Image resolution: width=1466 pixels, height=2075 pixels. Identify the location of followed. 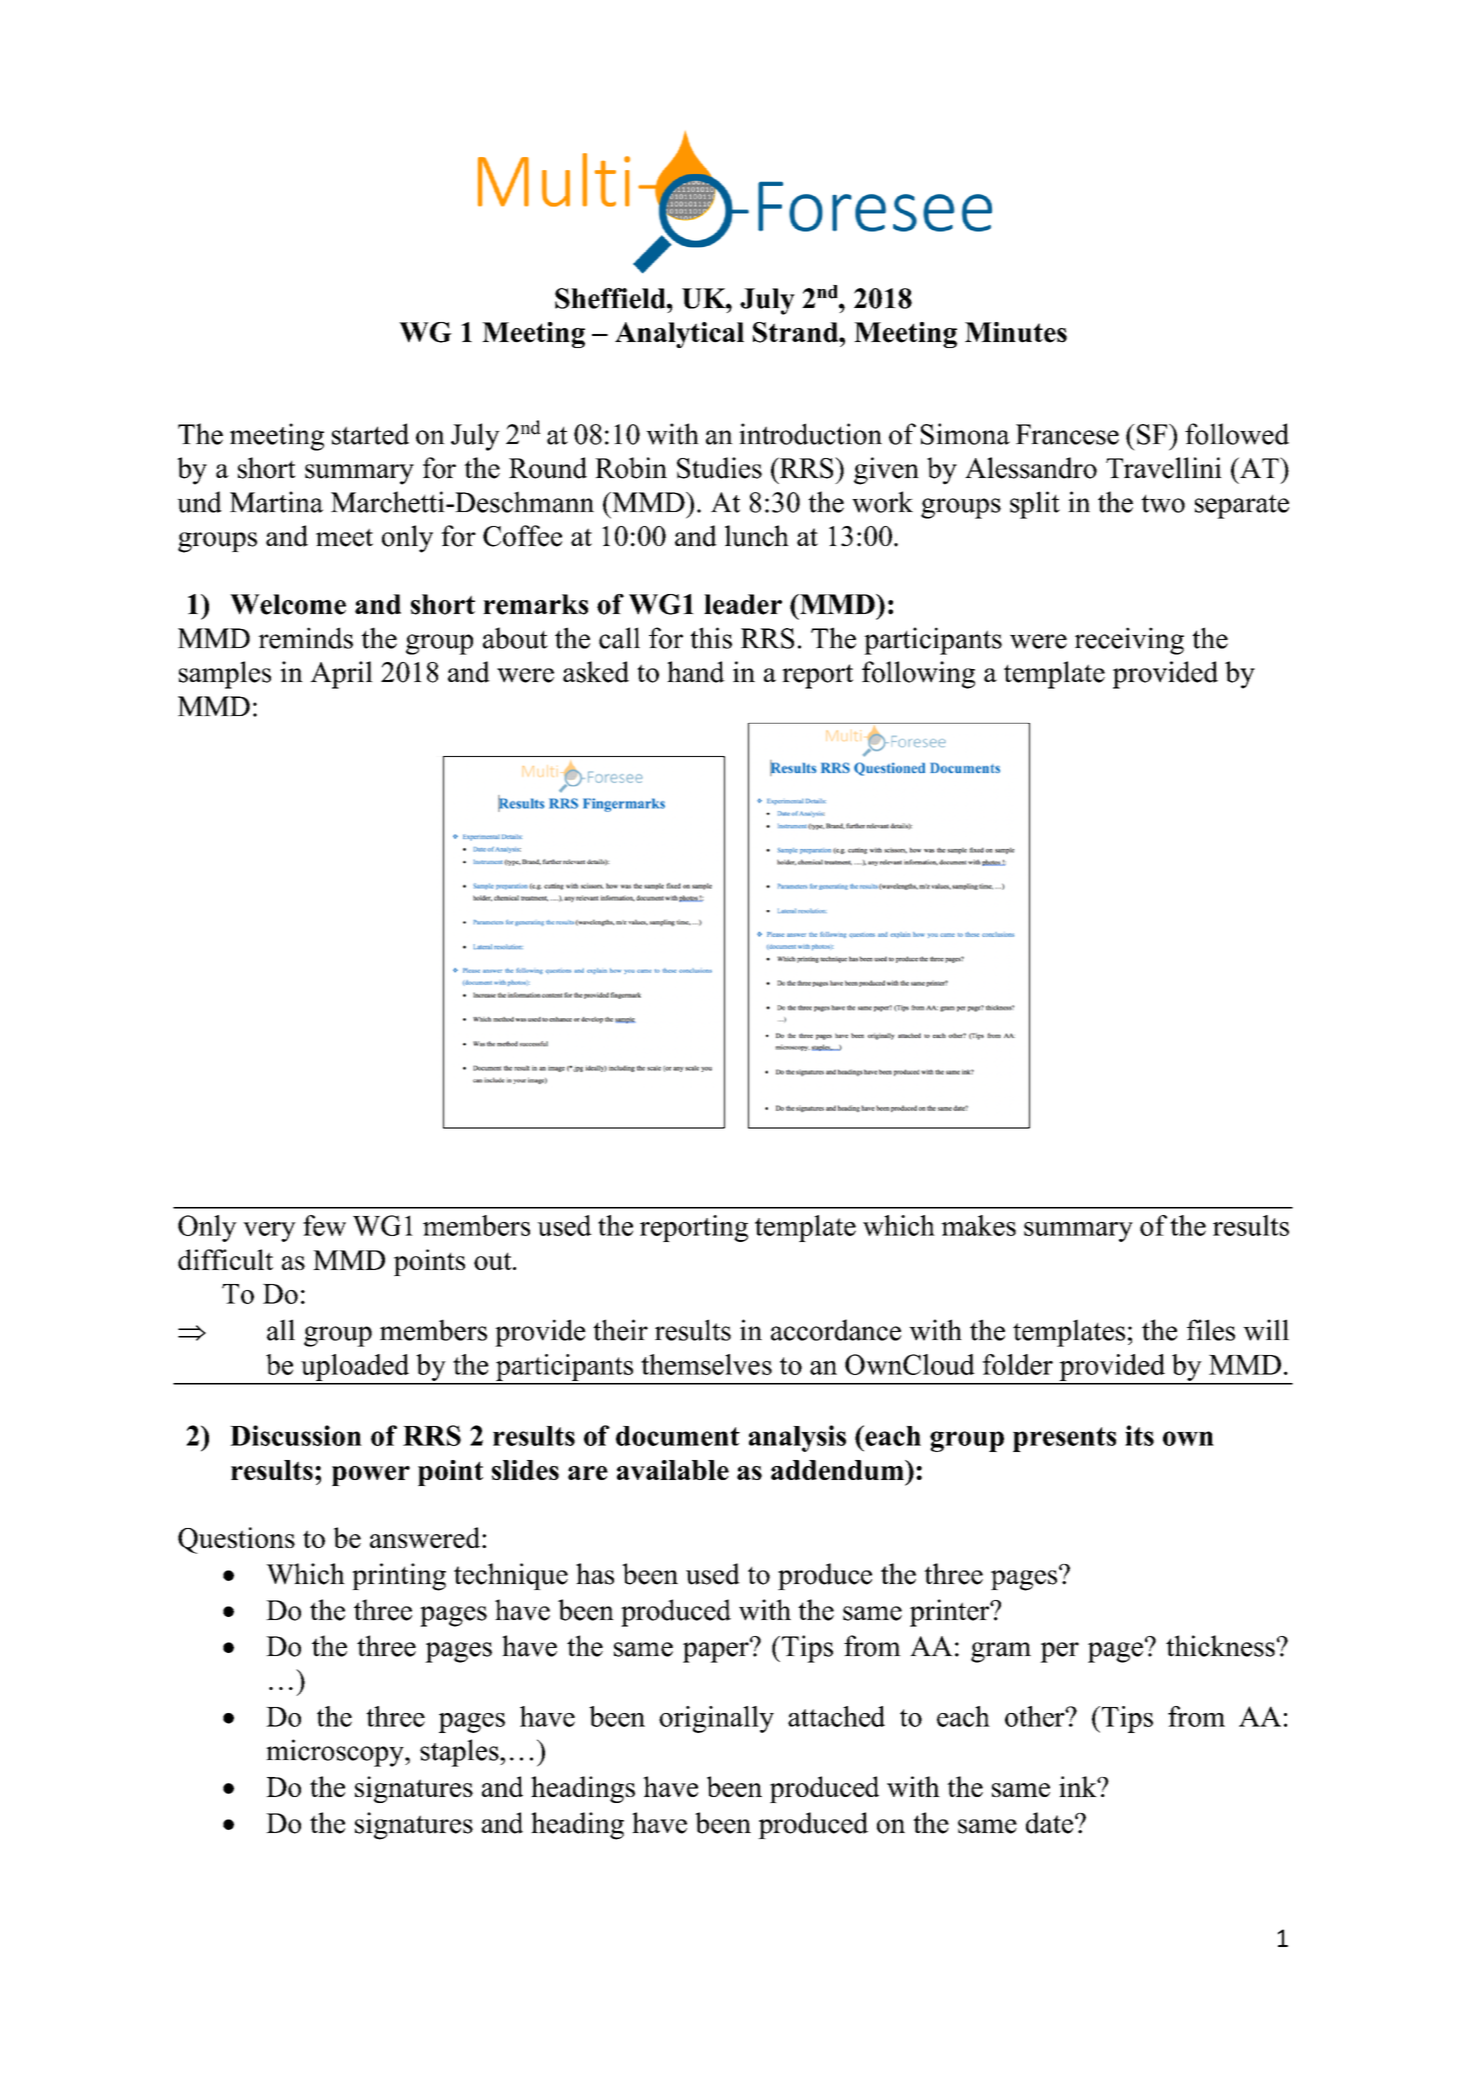
(1237, 434).
